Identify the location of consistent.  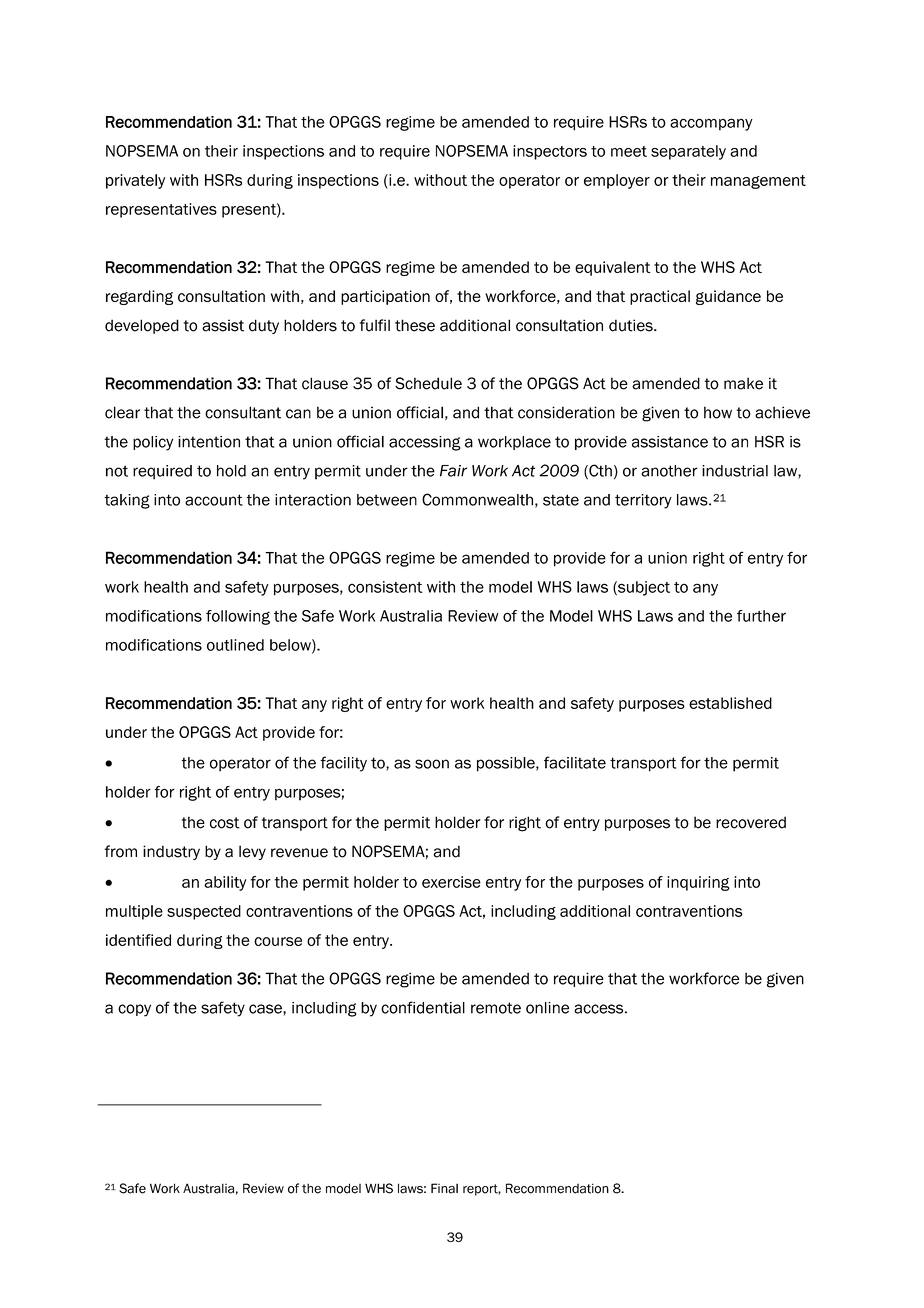
(385, 587).
